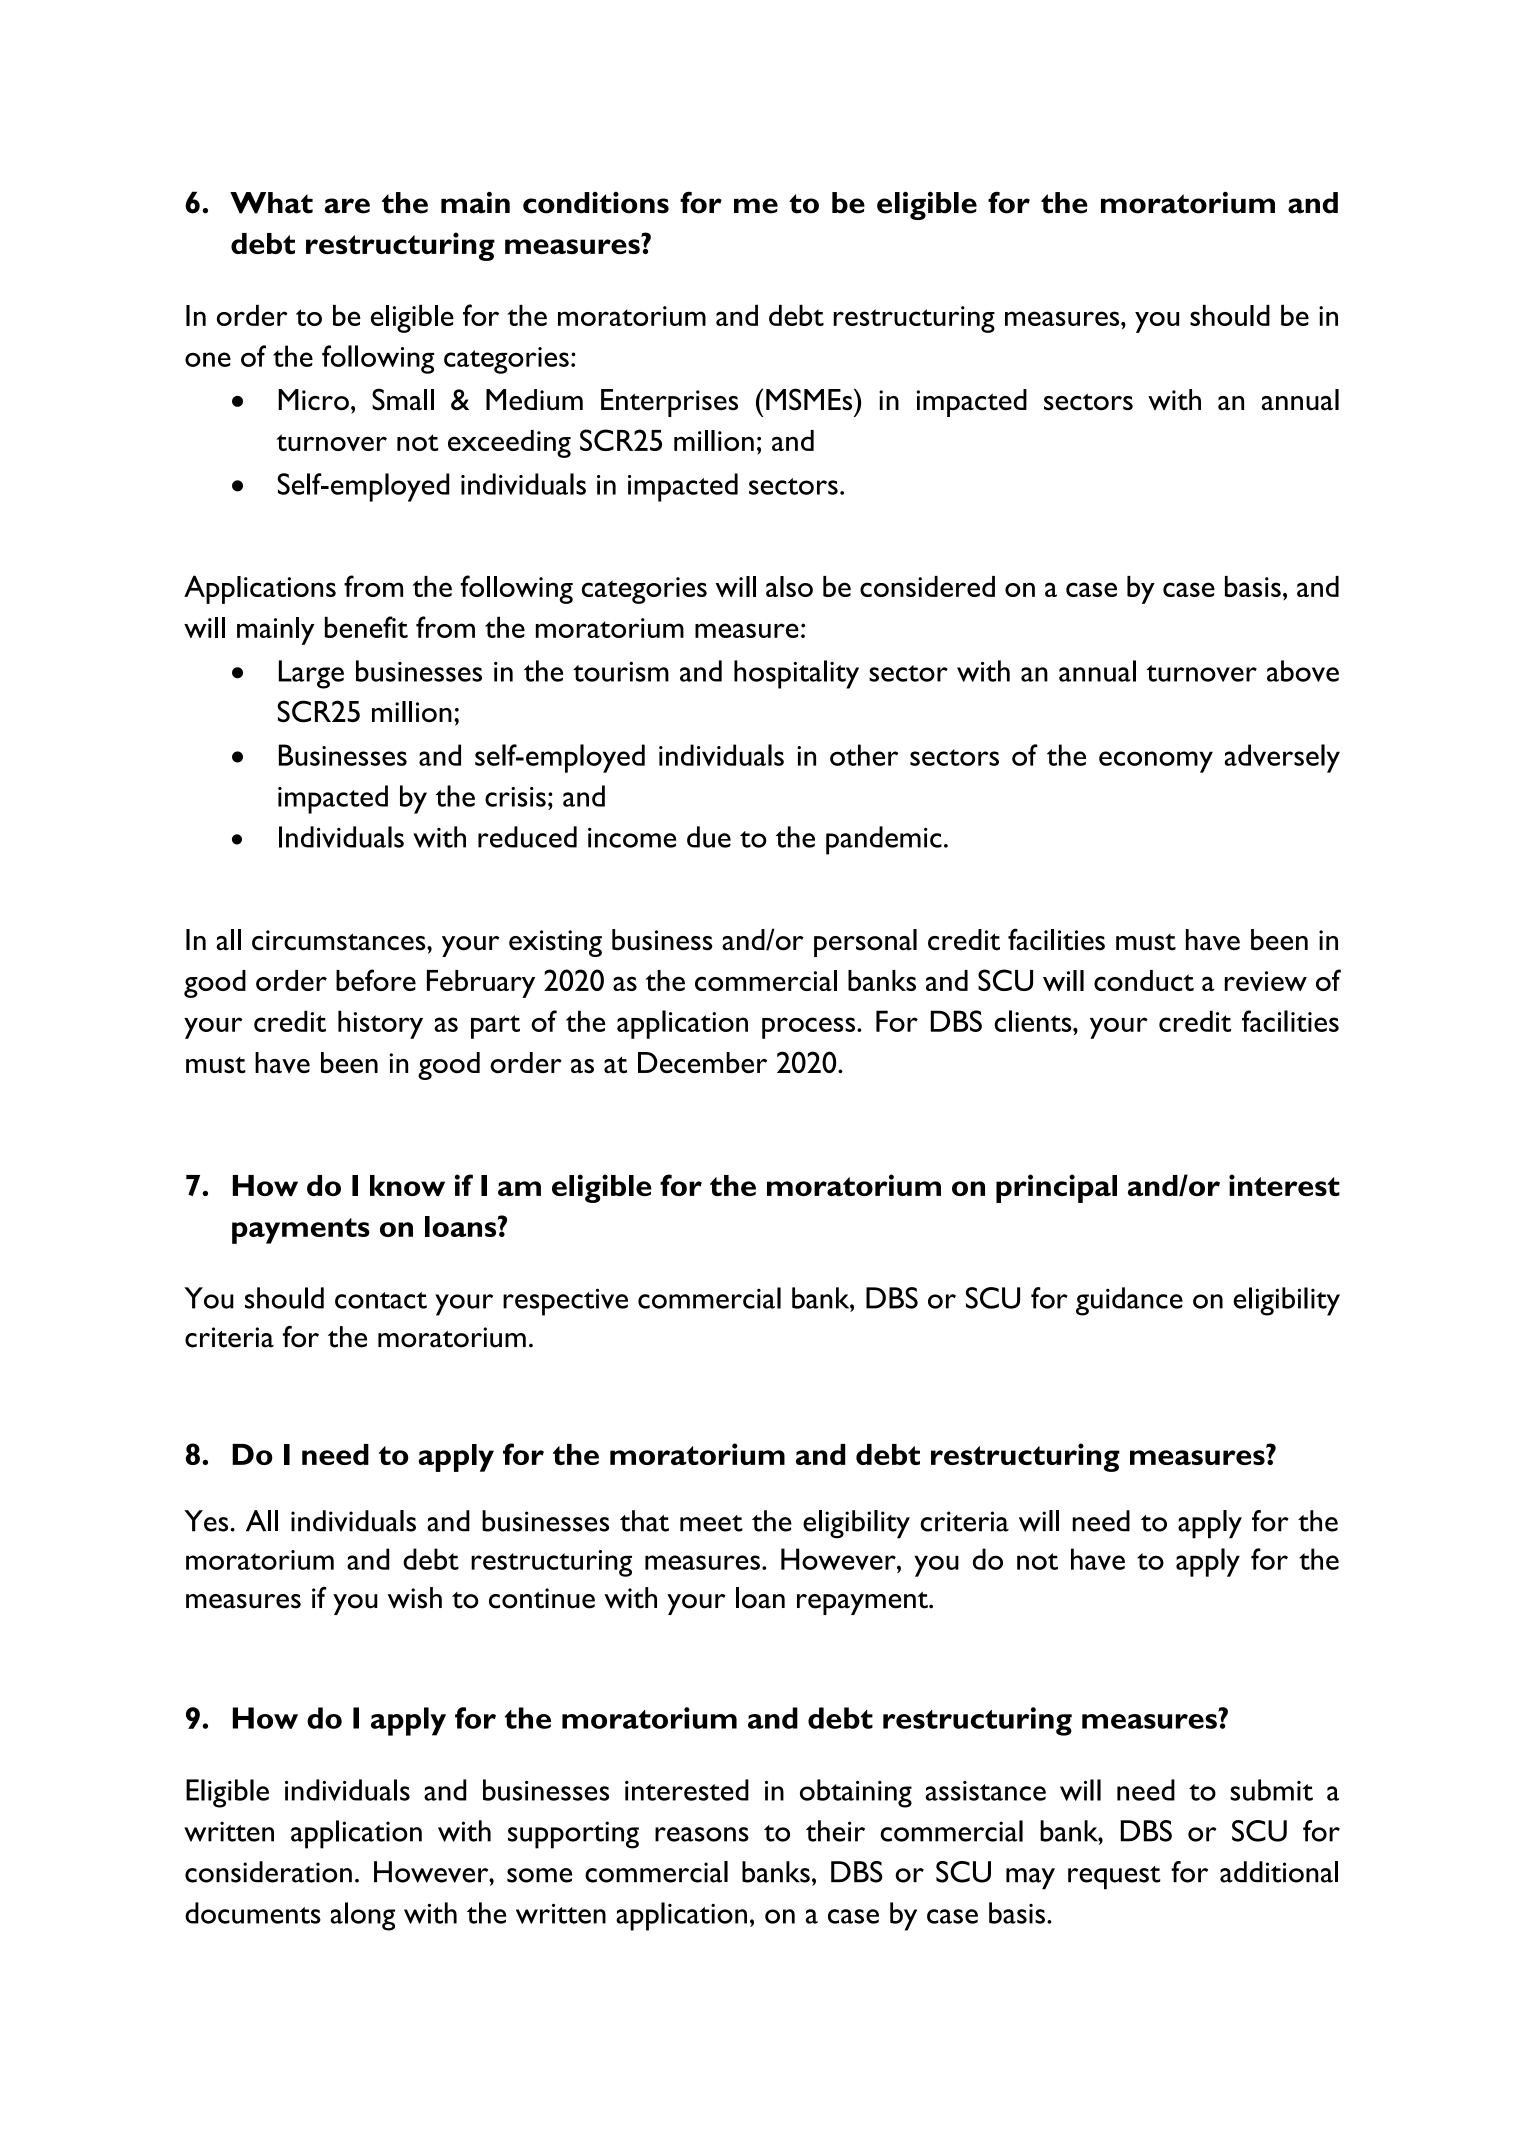  Describe the element at coordinates (1129, 1301) in the screenshot. I see `guidance` at that location.
